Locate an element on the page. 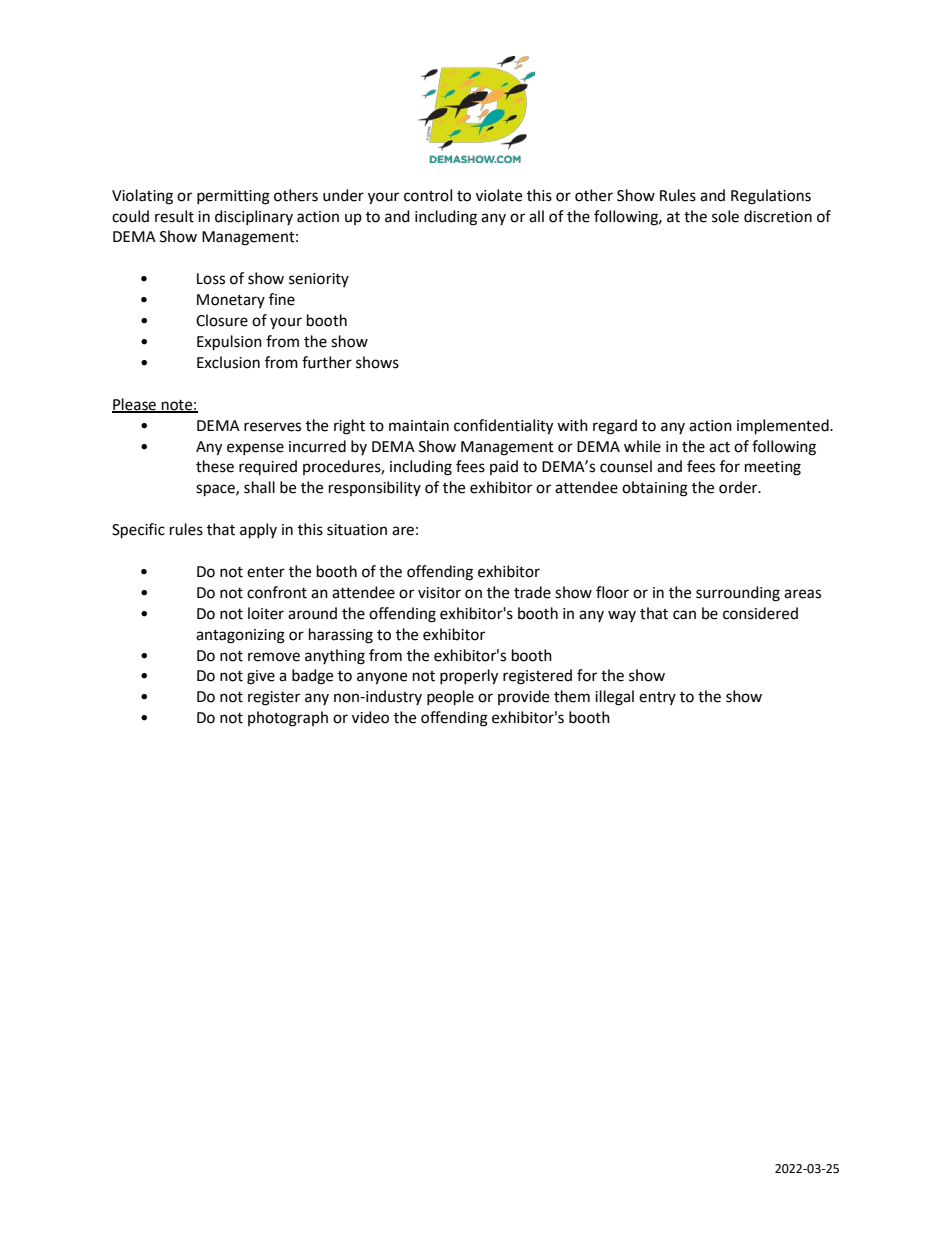  visitor is located at coordinates (439, 593).
